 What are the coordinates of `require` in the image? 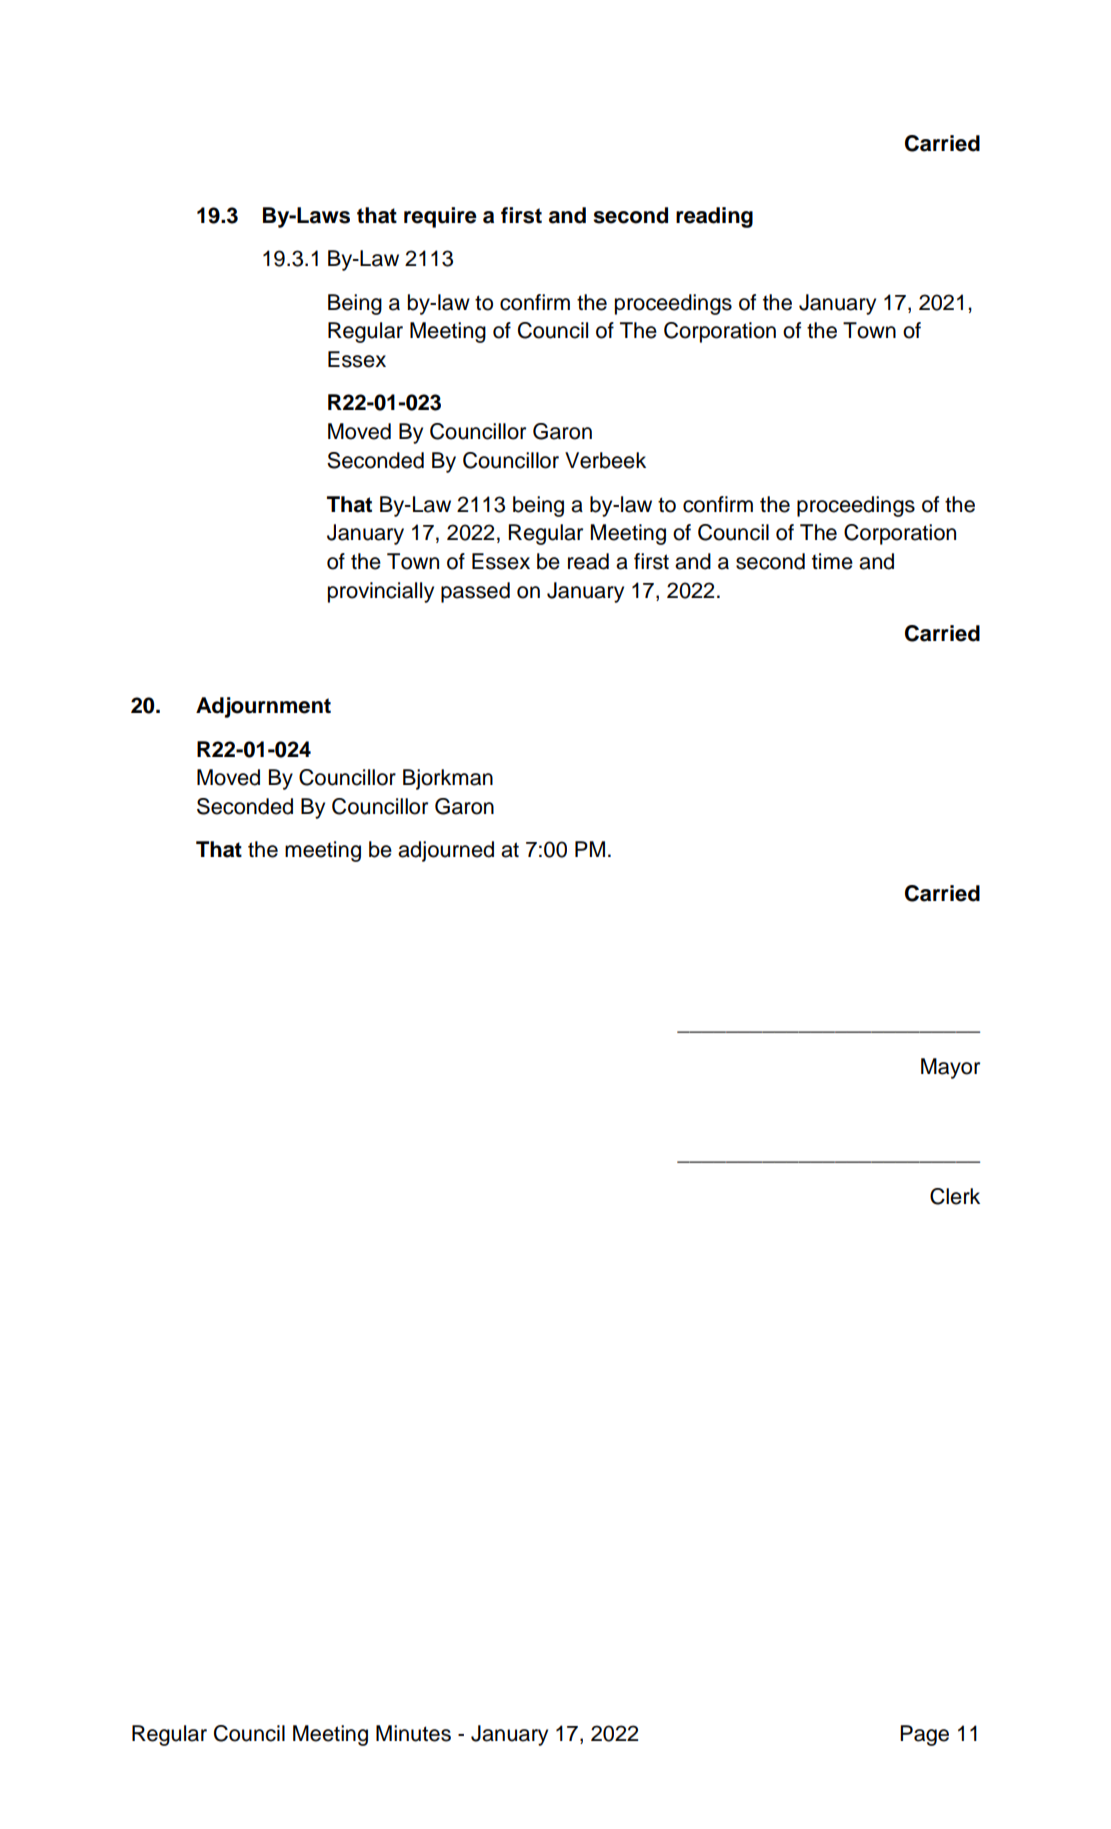 It's located at (440, 217).
